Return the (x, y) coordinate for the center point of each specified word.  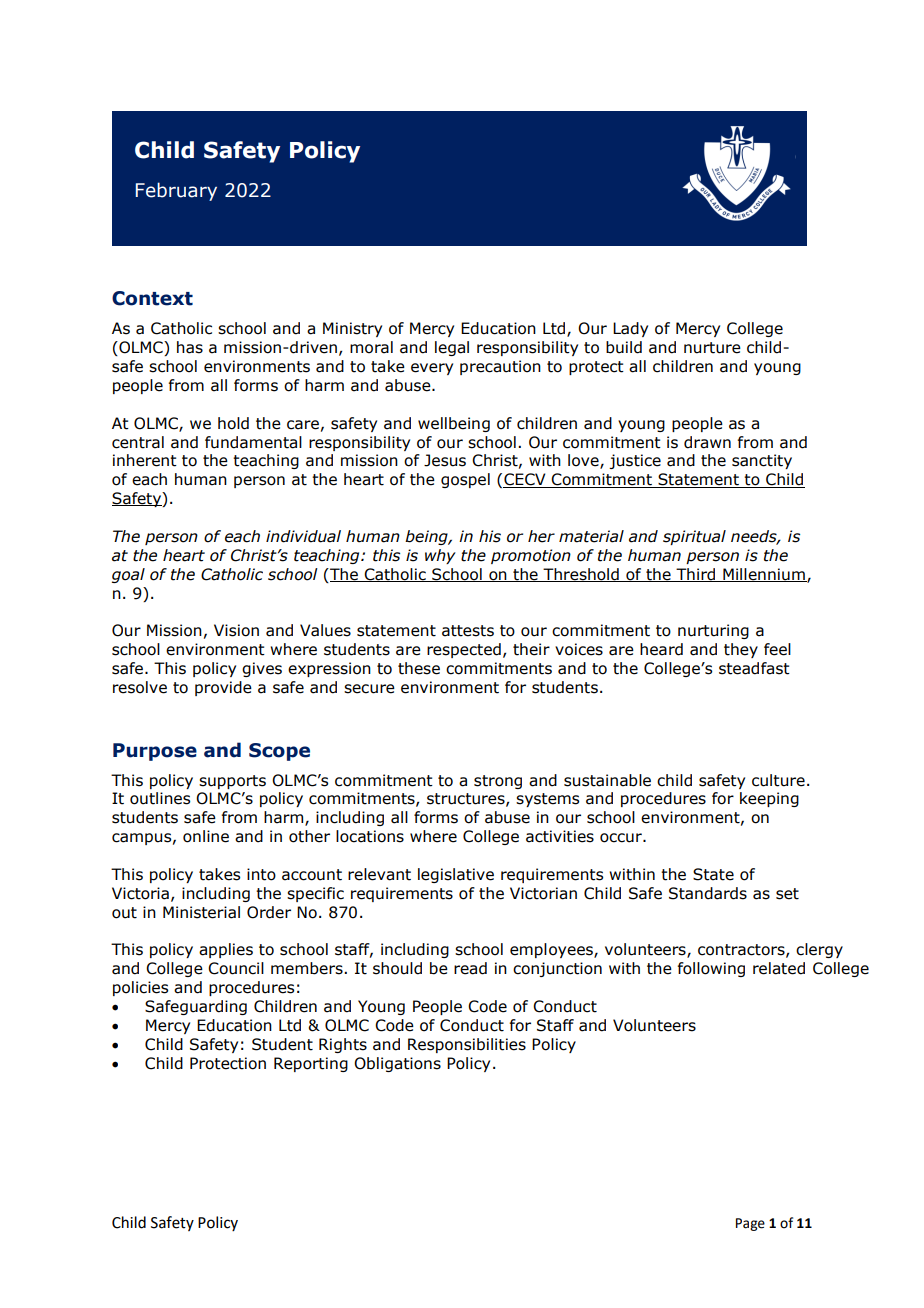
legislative (456, 875)
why (440, 556)
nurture (712, 348)
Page (750, 1224)
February (176, 191)
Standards (708, 893)
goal (128, 575)
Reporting (311, 1064)
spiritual (694, 537)
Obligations (397, 1064)
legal (452, 348)
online (206, 836)
